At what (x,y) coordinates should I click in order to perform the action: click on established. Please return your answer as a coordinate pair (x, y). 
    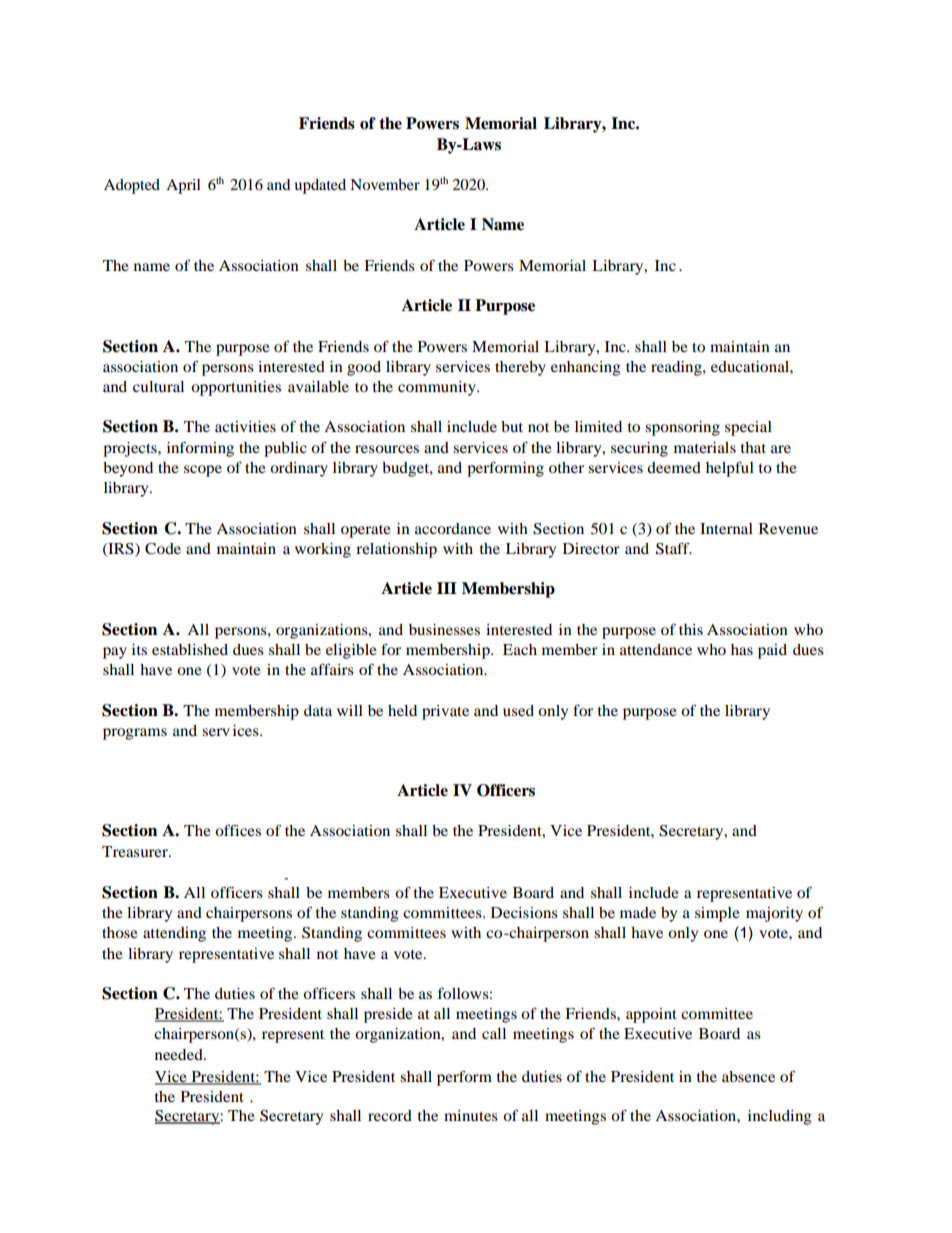
    Looking at the image, I should click on (190, 649).
